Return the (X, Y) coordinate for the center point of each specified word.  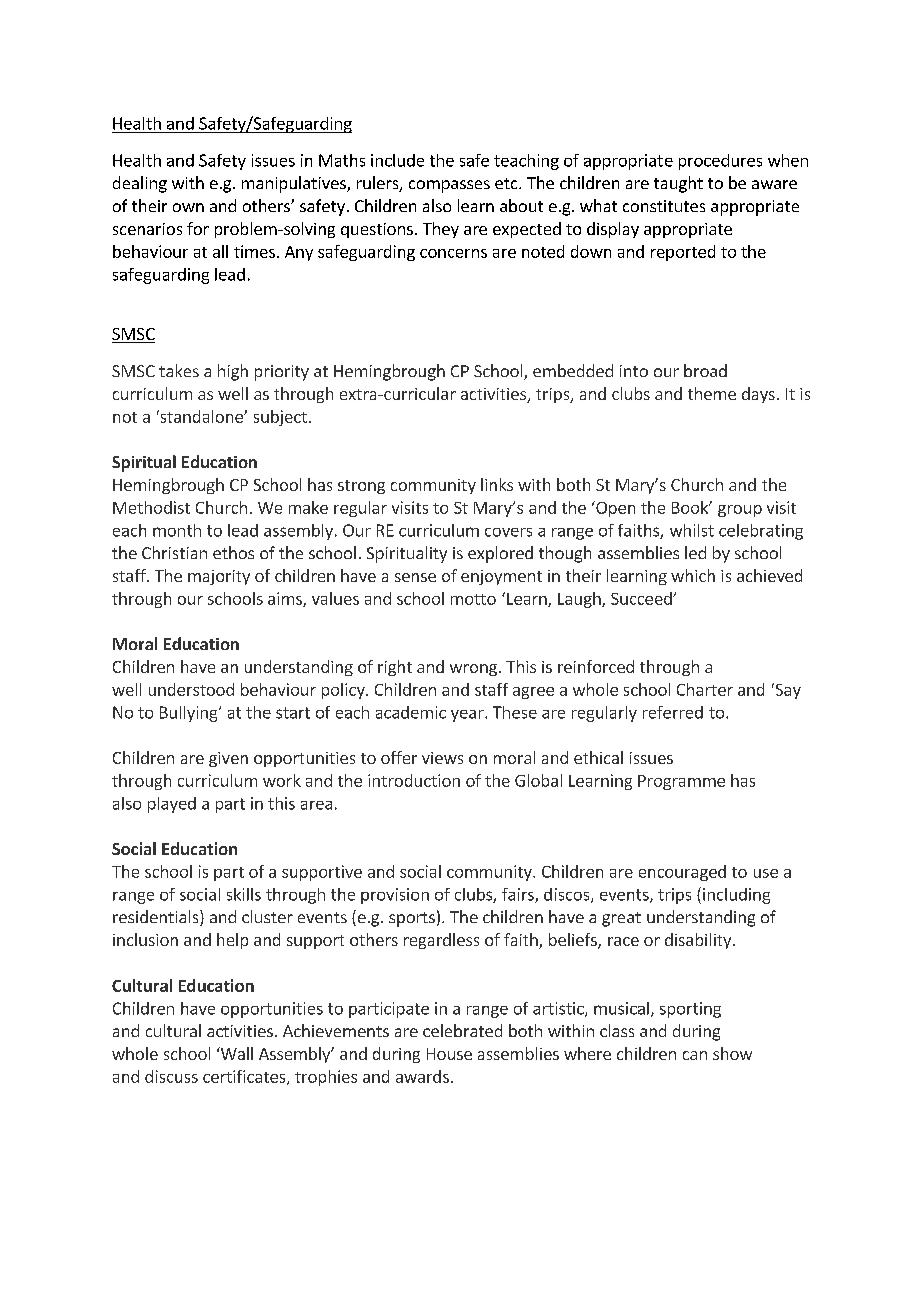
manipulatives (295, 184)
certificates (245, 1077)
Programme (681, 782)
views (442, 758)
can (695, 1055)
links (497, 484)
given (228, 759)
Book (691, 507)
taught (678, 184)
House (449, 1054)
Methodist (151, 507)
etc (507, 183)
